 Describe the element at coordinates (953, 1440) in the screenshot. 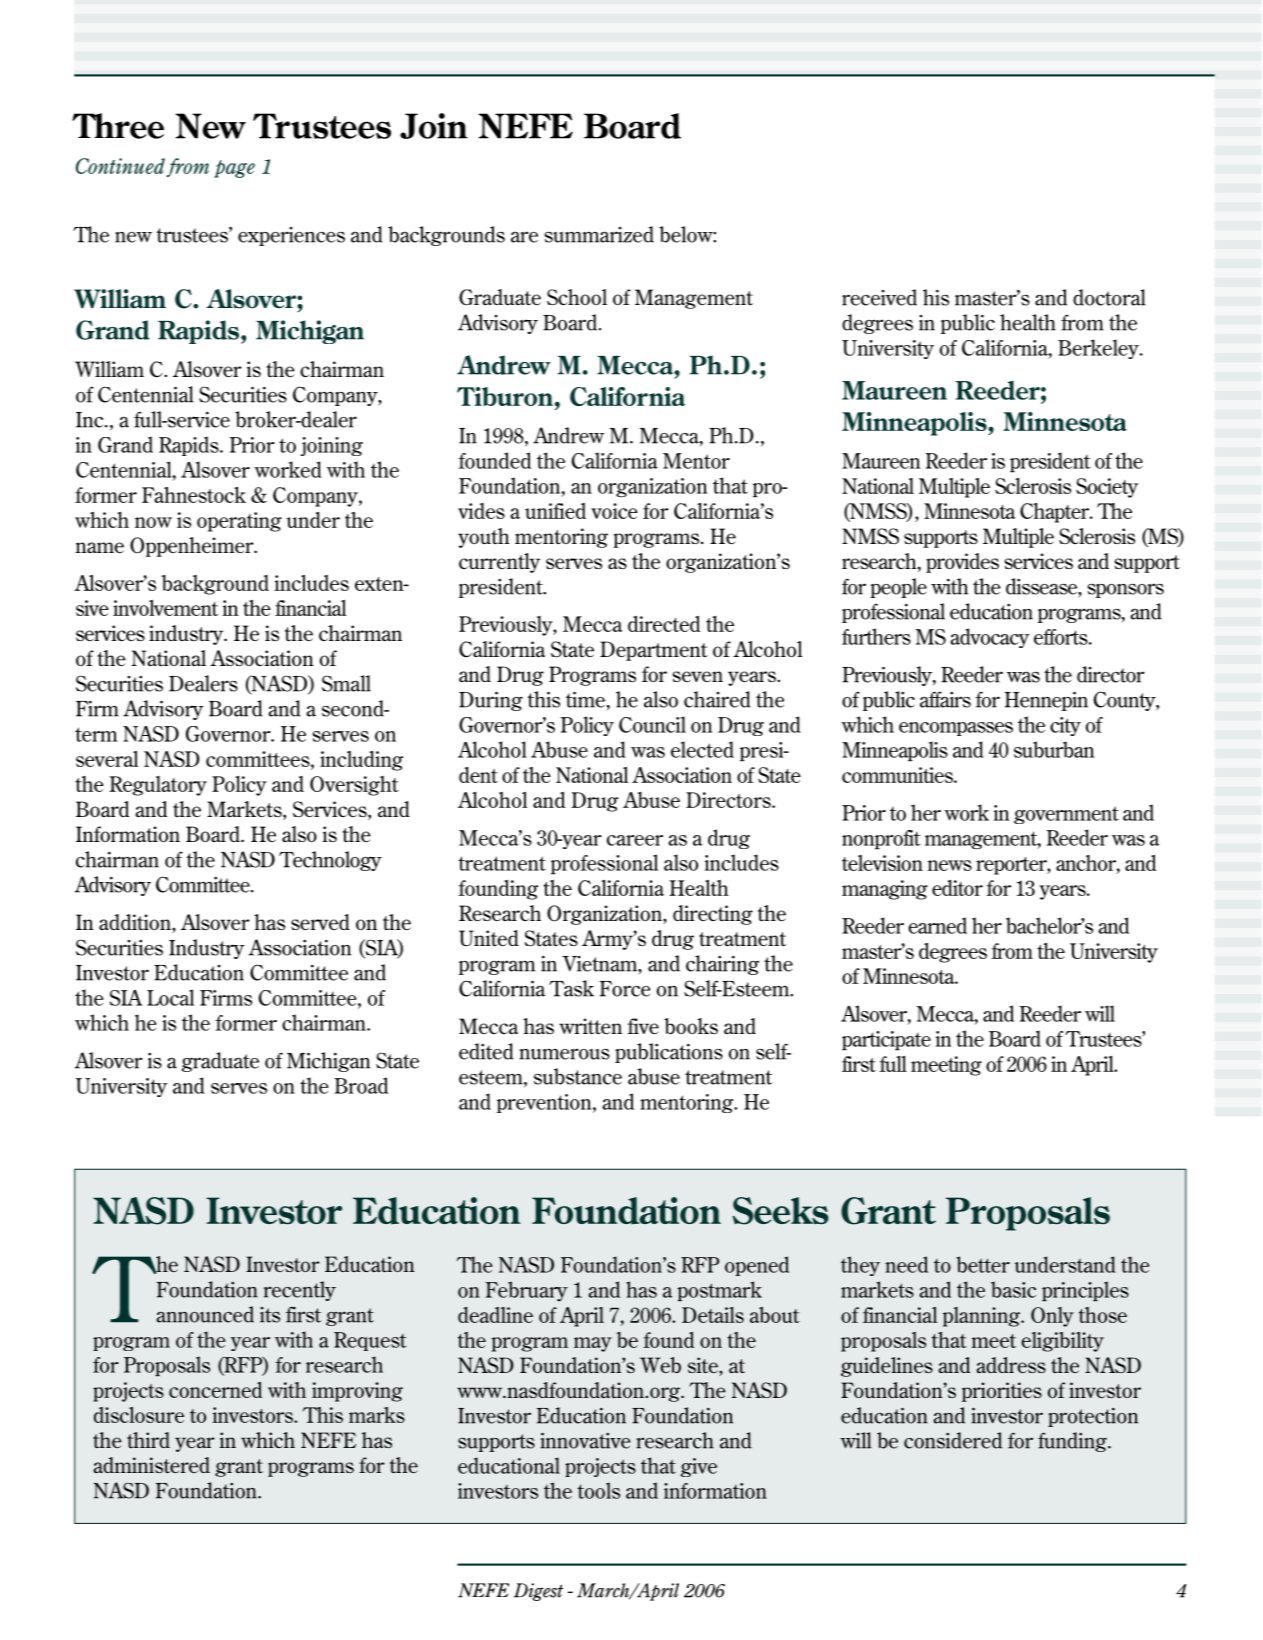

I see `considered` at that location.
